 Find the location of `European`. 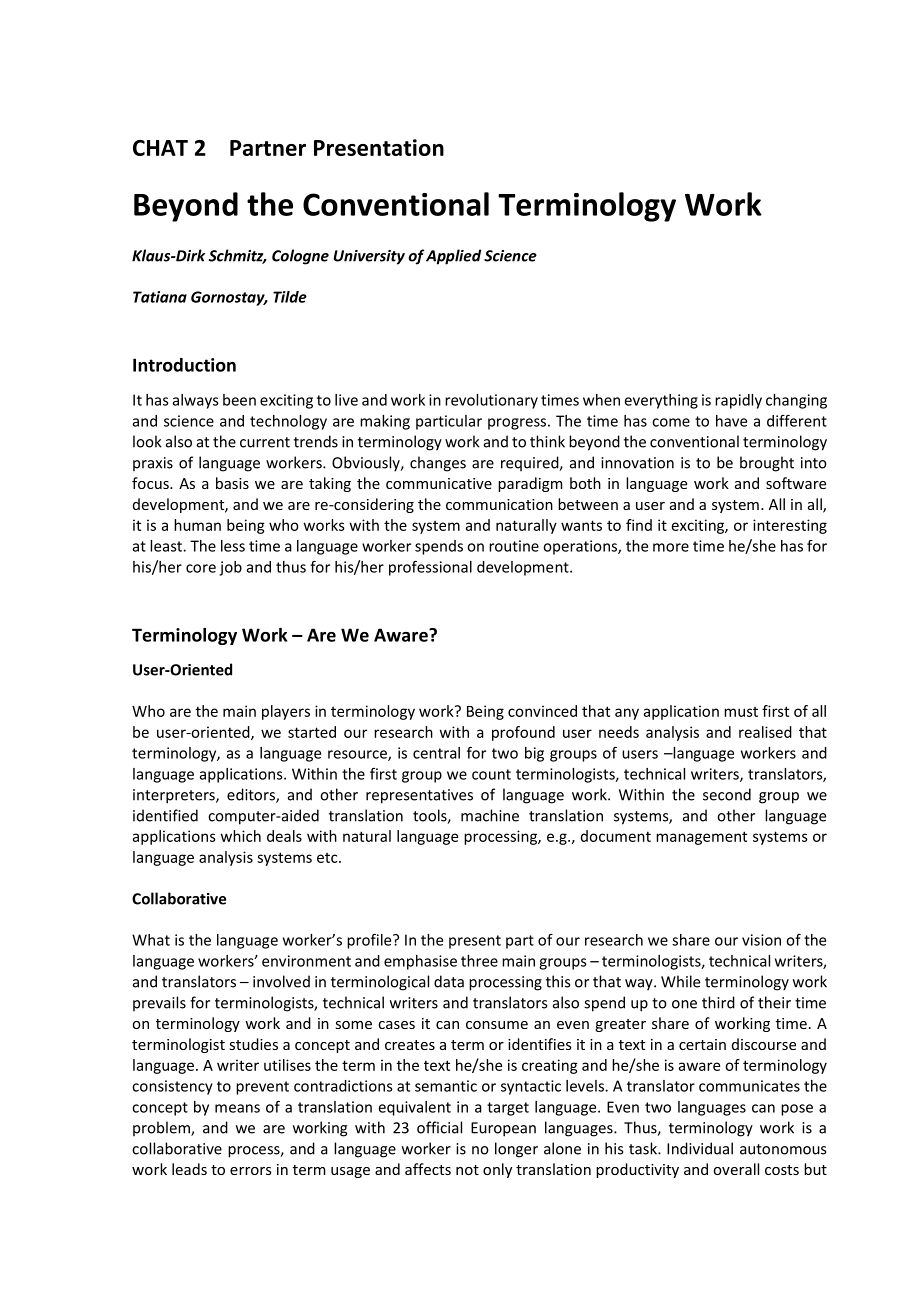

European is located at coordinates (503, 1129).
